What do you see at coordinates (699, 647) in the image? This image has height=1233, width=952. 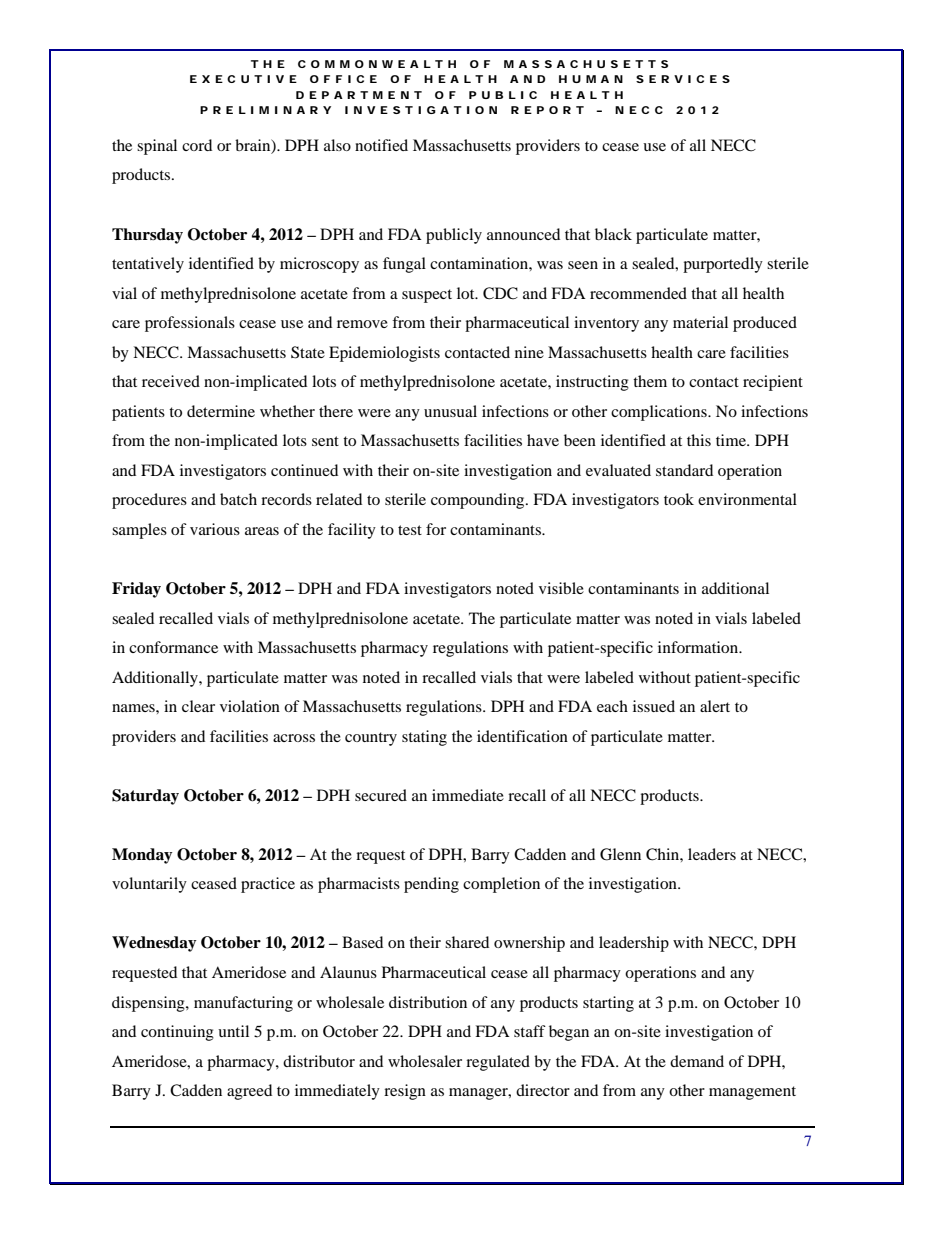 I see `information` at bounding box center [699, 647].
